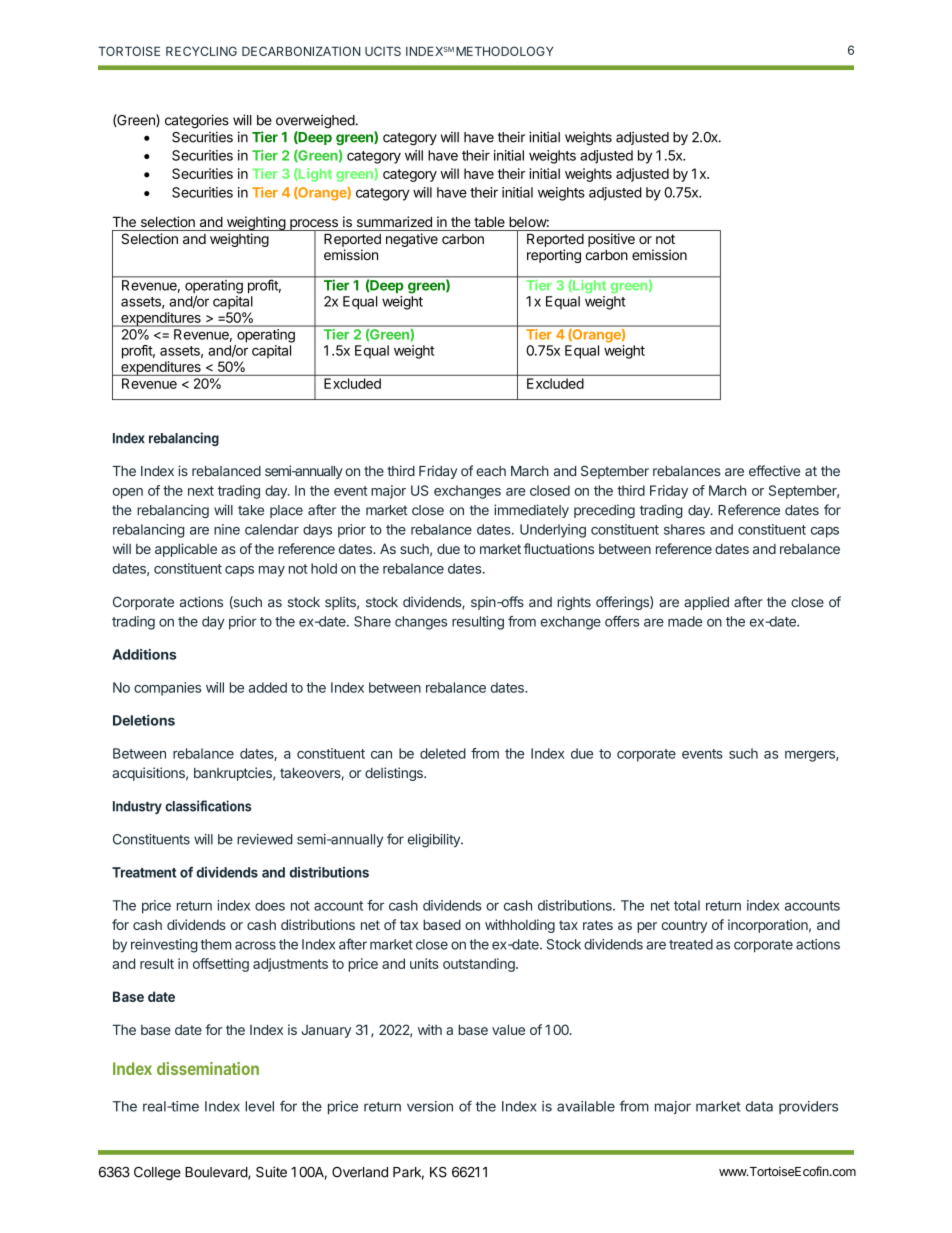 The image size is (952, 1233). What do you see at coordinates (215, 944) in the page?
I see `them` at bounding box center [215, 944].
